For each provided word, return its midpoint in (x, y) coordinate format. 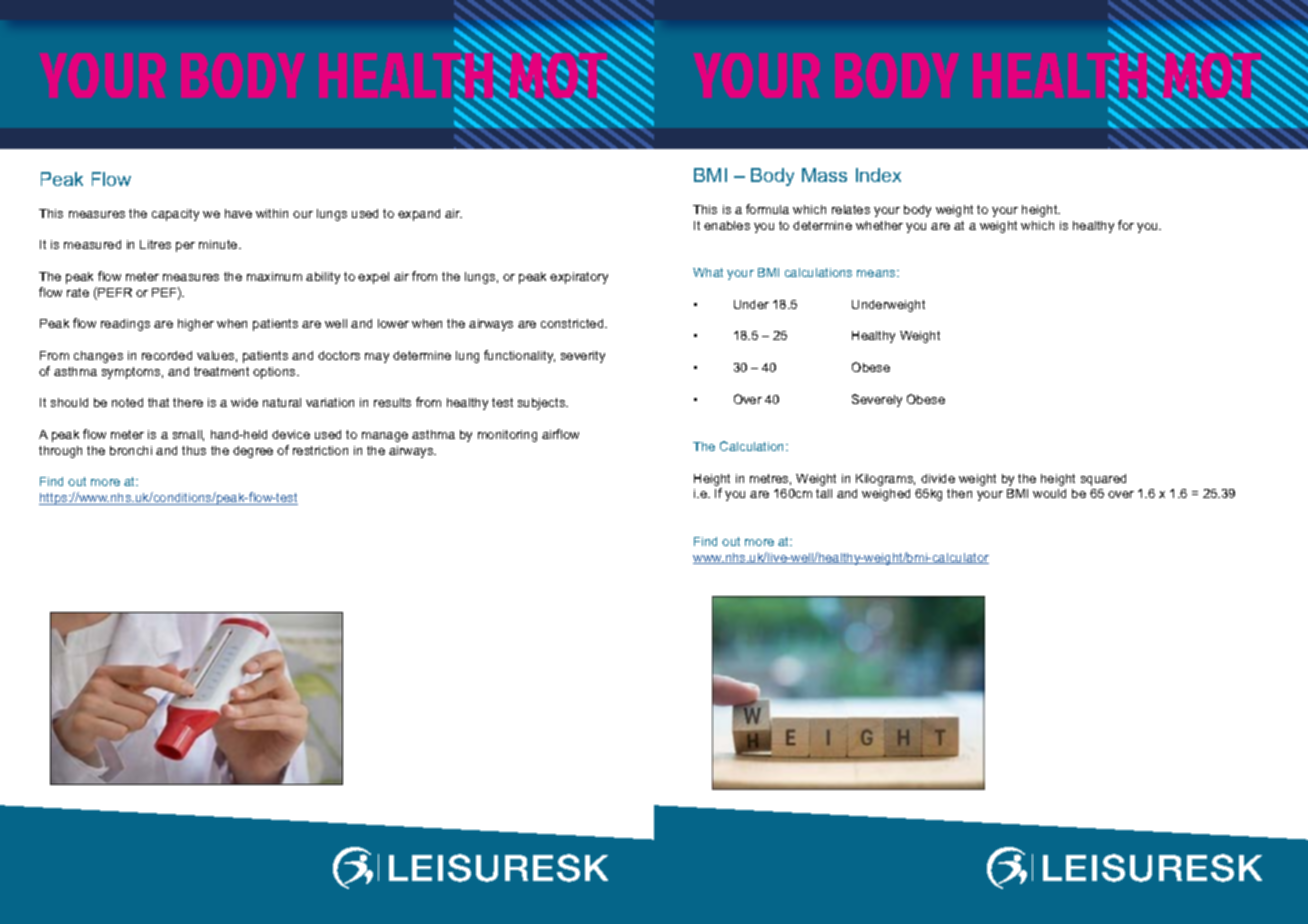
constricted (573, 323)
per (185, 247)
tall (824, 493)
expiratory (579, 278)
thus (194, 450)
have (238, 213)
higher (196, 325)
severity (583, 357)
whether (879, 225)
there (188, 402)
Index (878, 175)
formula (767, 209)
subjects (543, 404)
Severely (877, 400)
